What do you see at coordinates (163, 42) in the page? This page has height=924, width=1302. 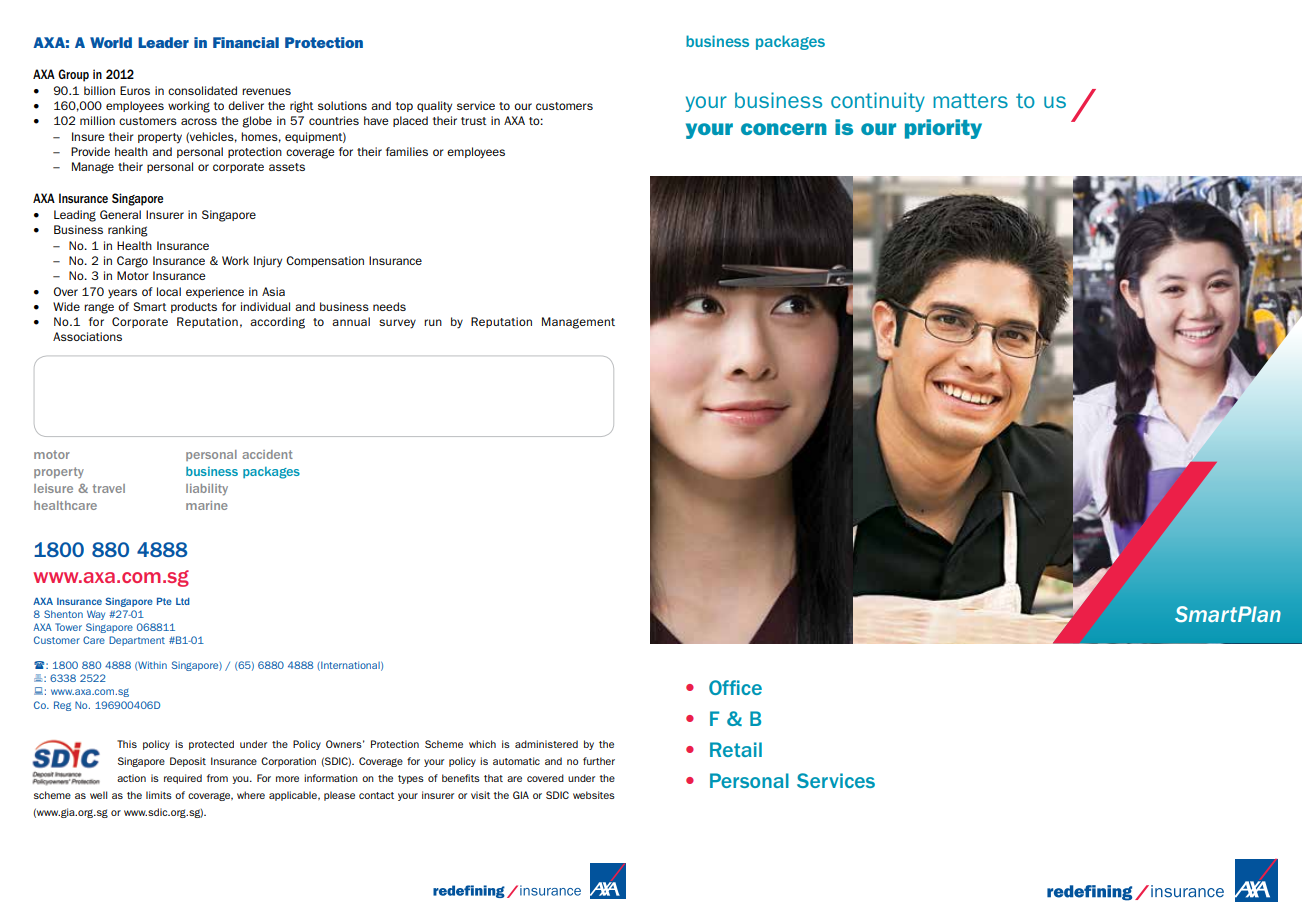 I see `Leader` at bounding box center [163, 42].
